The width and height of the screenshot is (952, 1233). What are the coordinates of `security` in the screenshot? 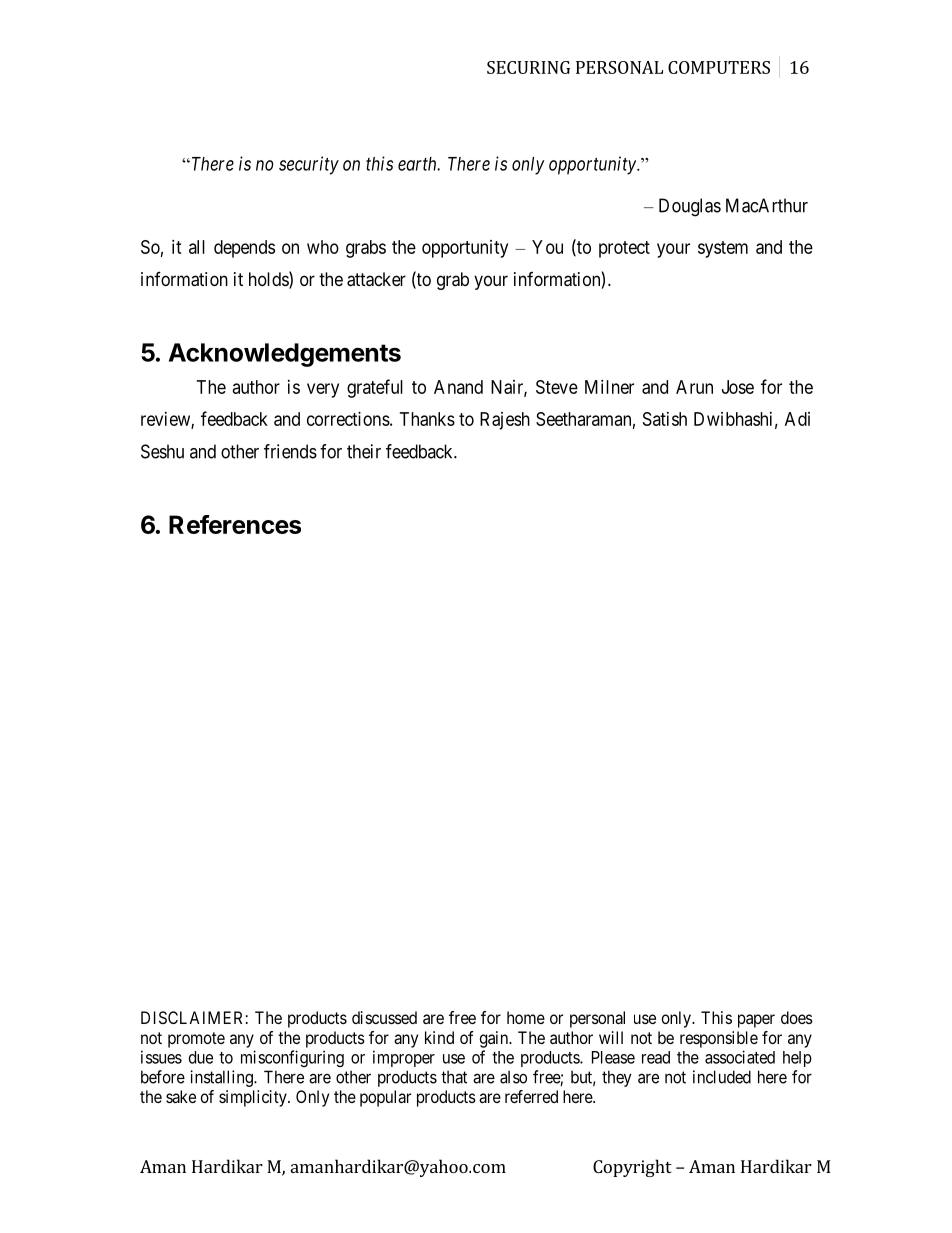 It's located at (309, 165).
